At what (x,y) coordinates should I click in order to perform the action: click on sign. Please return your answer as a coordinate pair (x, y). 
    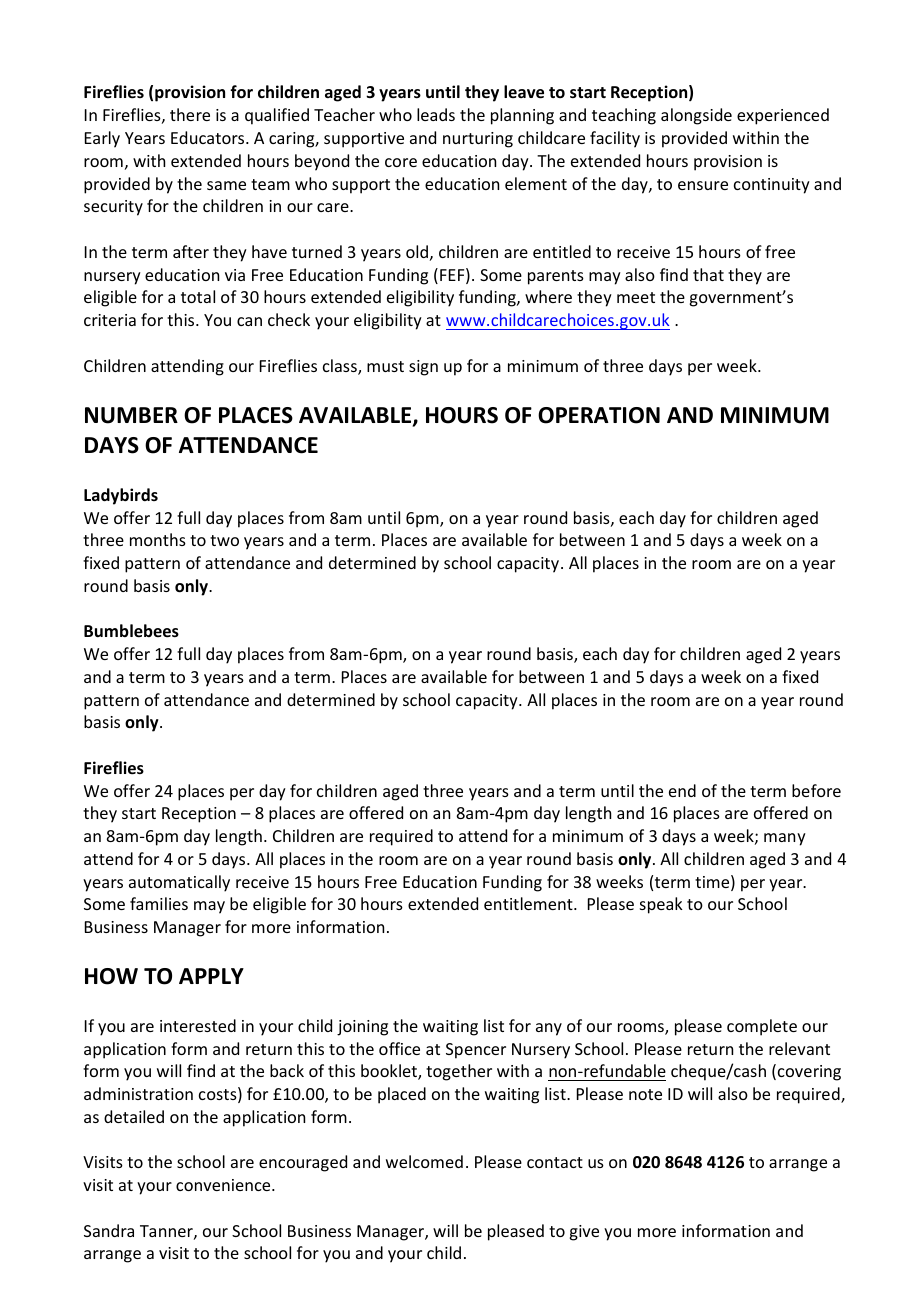
    Looking at the image, I should click on (423, 368).
